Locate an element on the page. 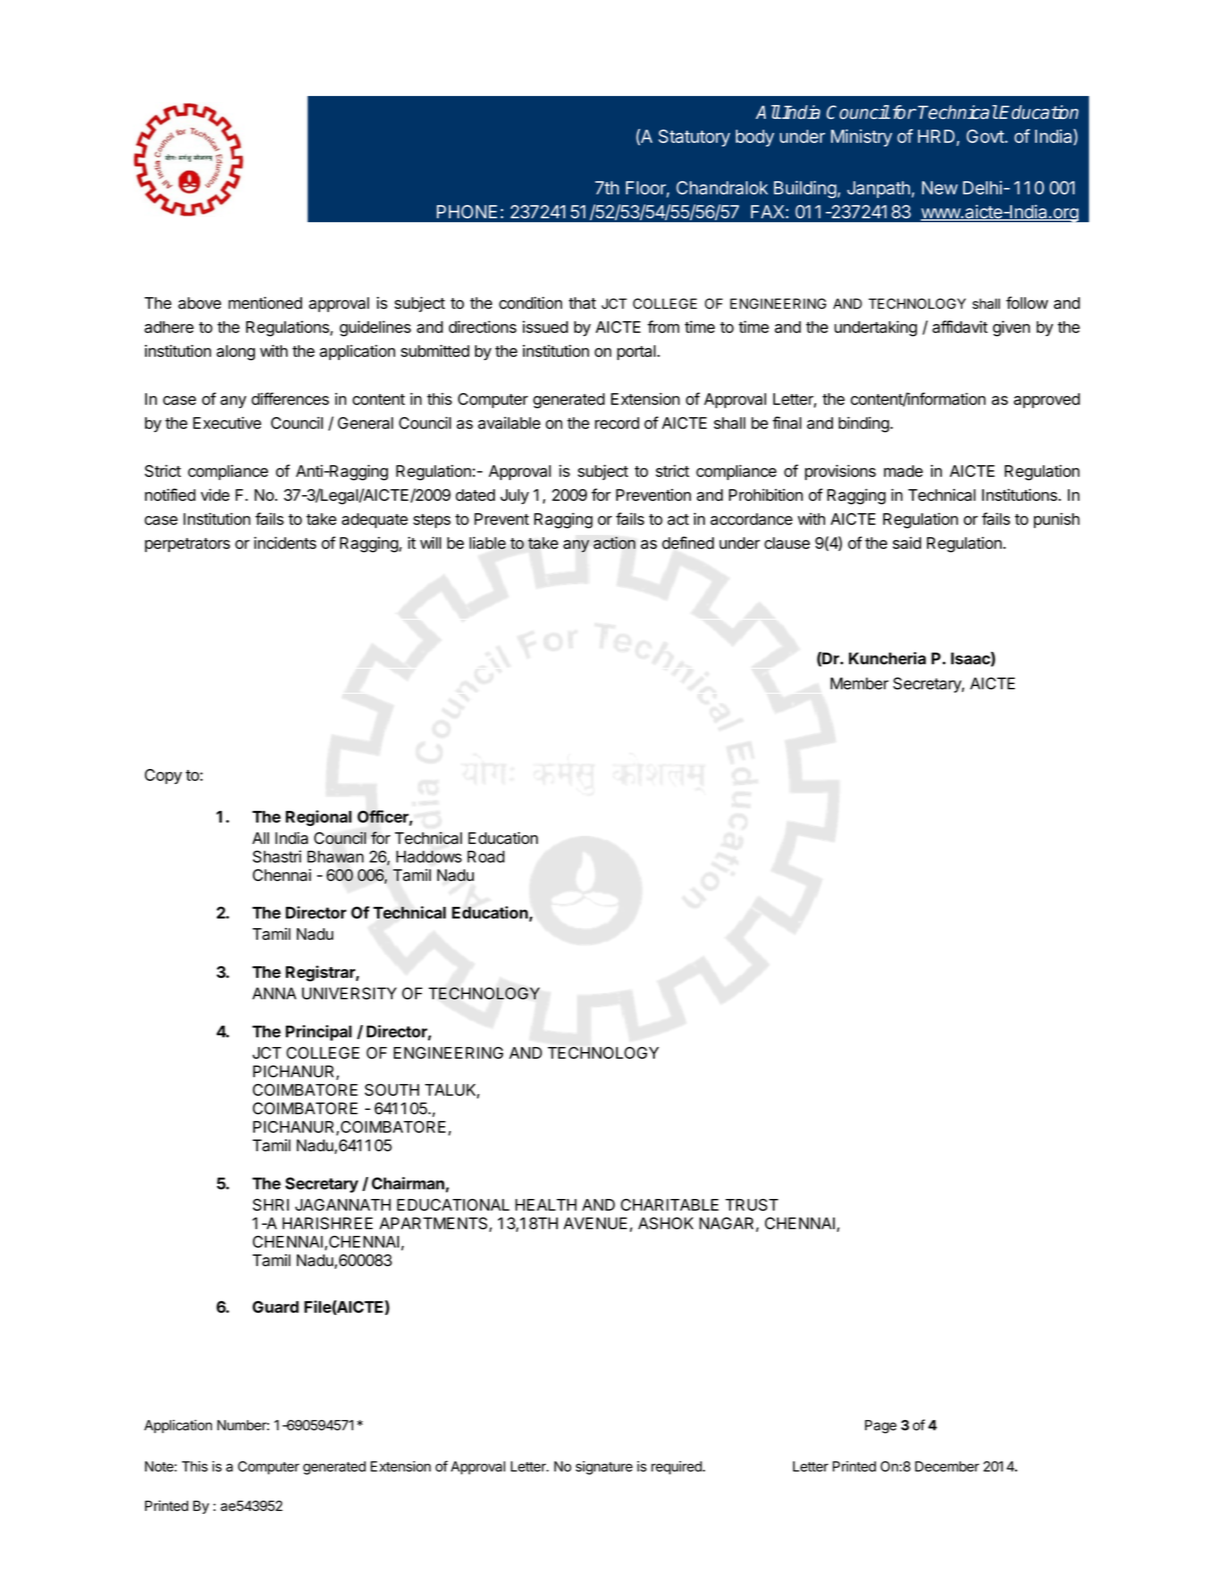 Image resolution: width=1224 pixels, height=1584 pixels. Statutory is located at coordinates (694, 138).
